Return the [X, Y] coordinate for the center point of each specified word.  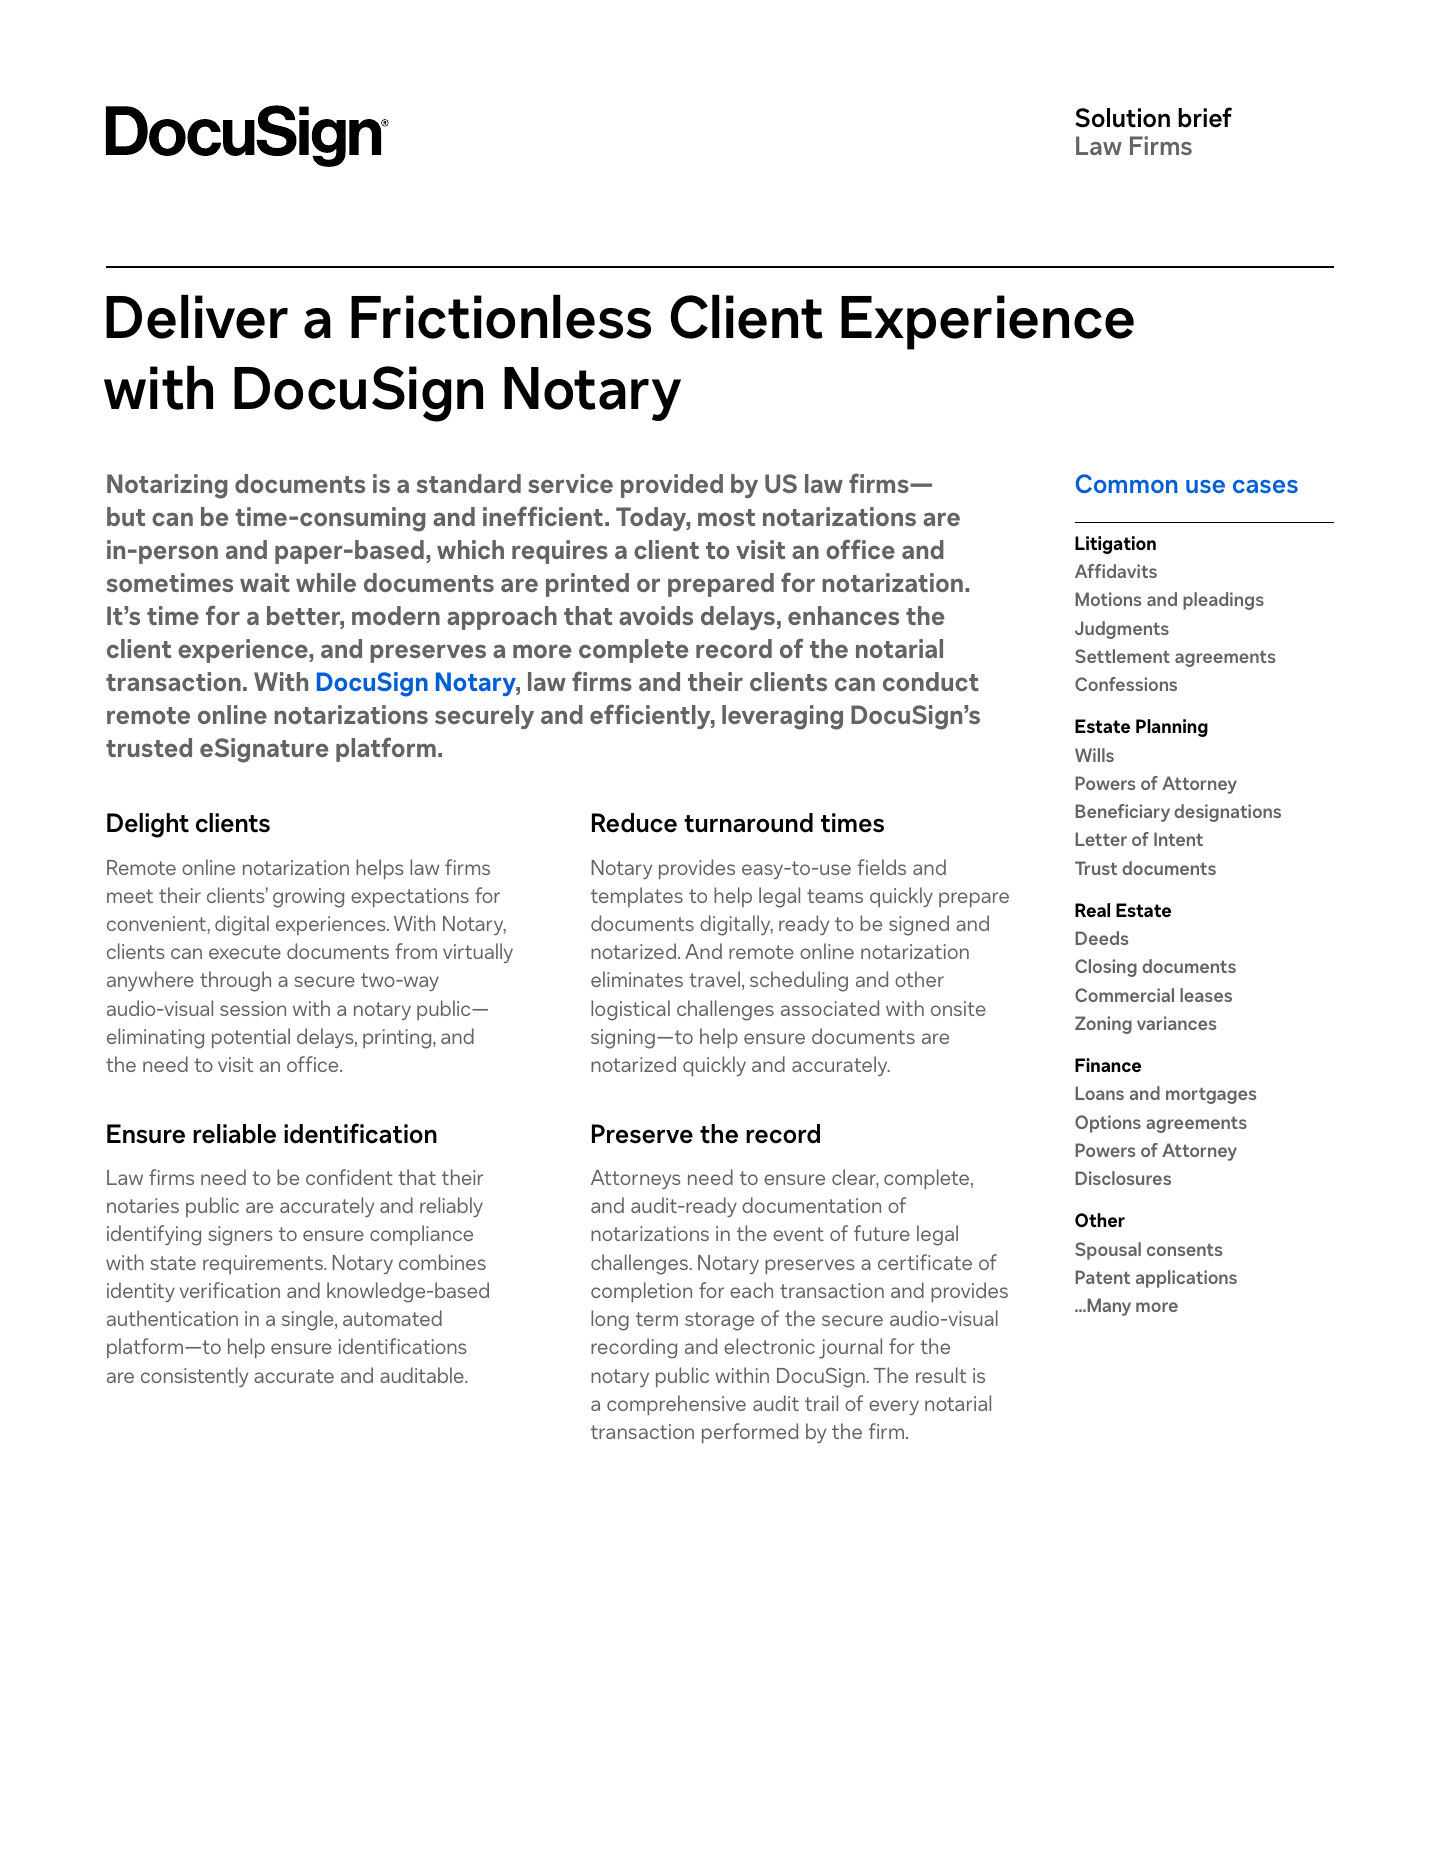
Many [1108, 1307]
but [126, 516]
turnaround [748, 823]
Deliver [197, 316]
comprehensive [676, 1405]
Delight [148, 825]
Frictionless [501, 316]
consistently [194, 1377]
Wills [1094, 755]
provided [672, 486]
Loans [1099, 1093]
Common [1126, 483]
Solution [1122, 118]
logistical [630, 1010]
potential [251, 1038]
